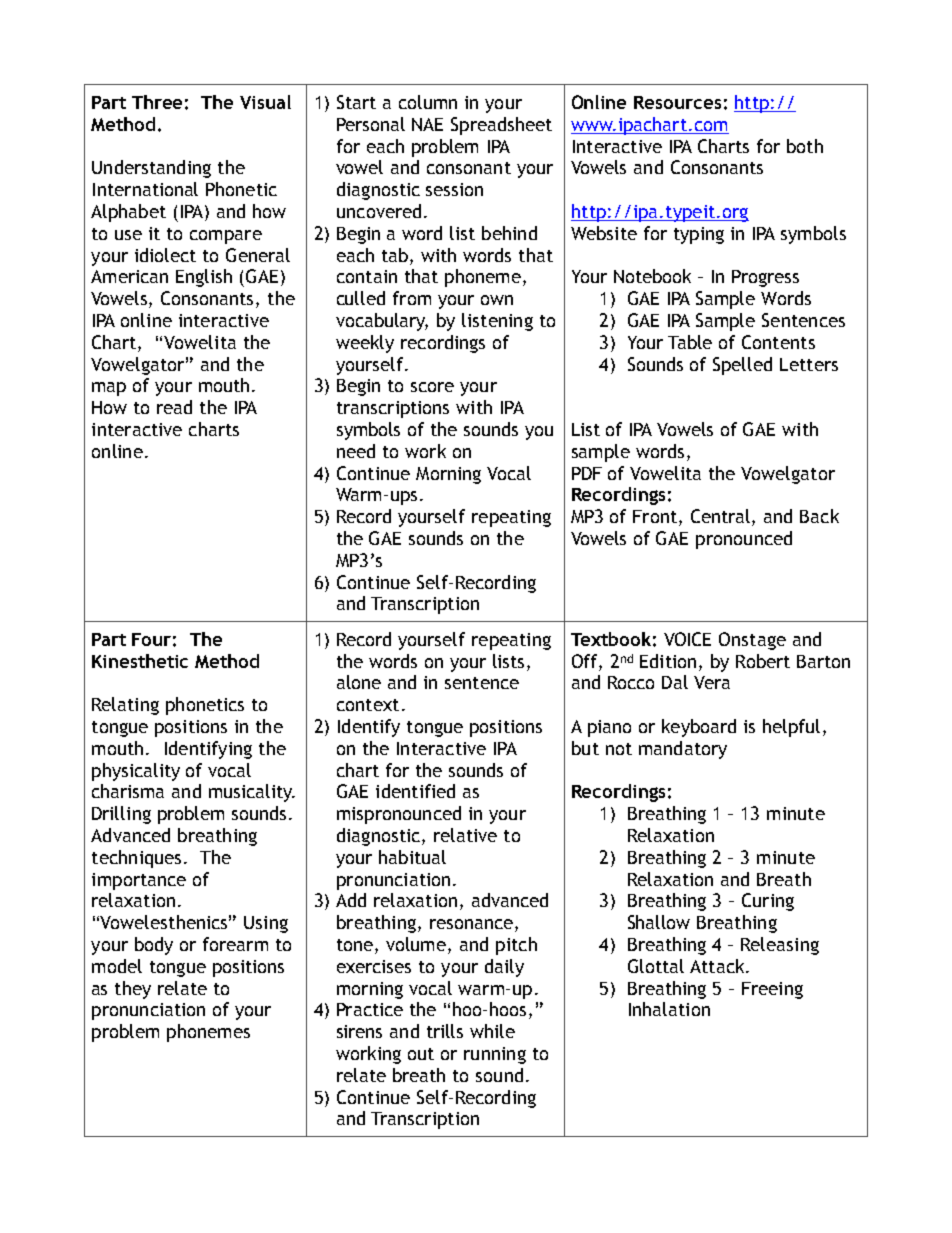  What do you see at coordinates (445, 1031) in the screenshot?
I see `trills` at bounding box center [445, 1031].
